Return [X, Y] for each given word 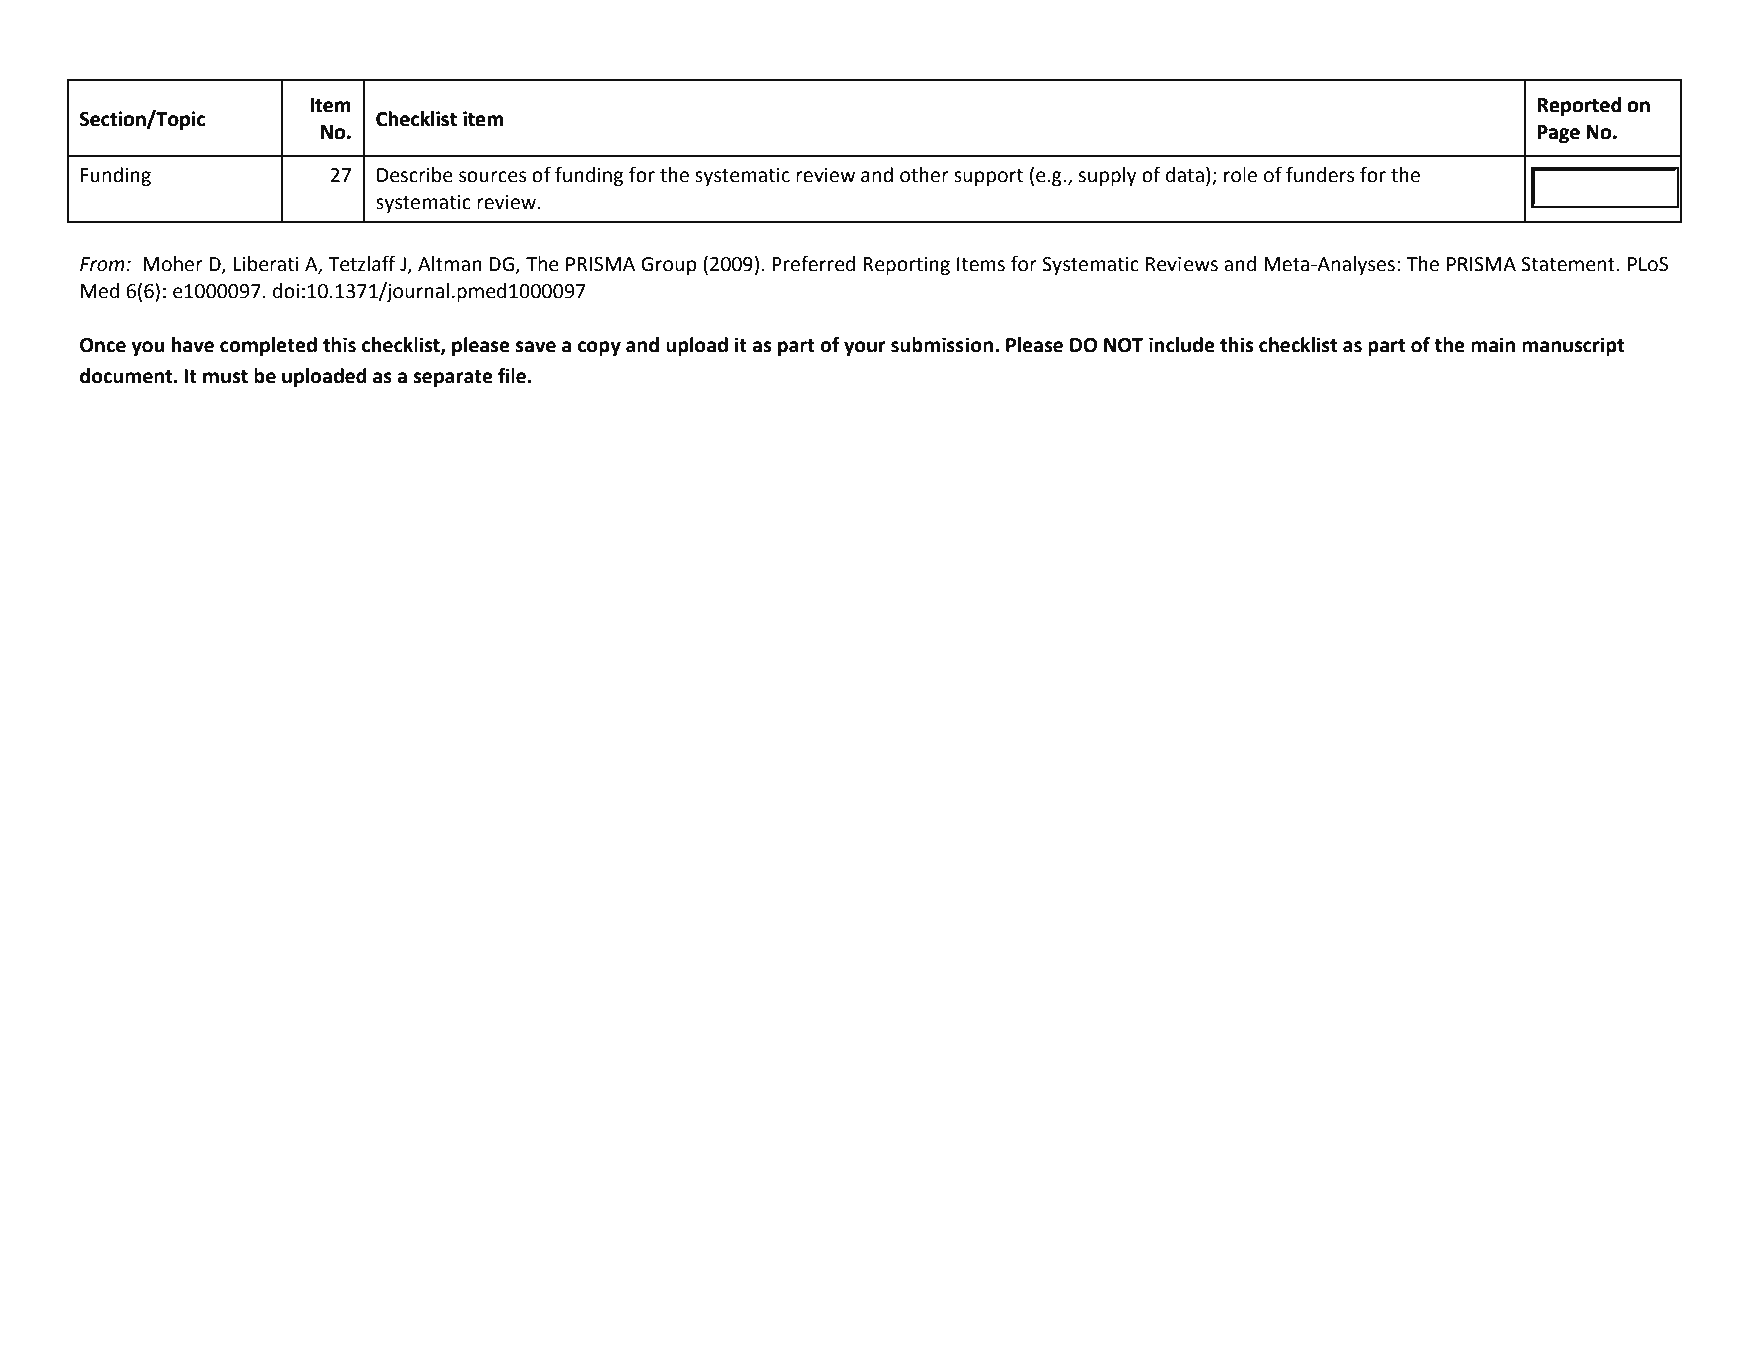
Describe [415, 175]
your [865, 348]
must [225, 377]
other [924, 175]
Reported [1579, 106]
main [1493, 345]
